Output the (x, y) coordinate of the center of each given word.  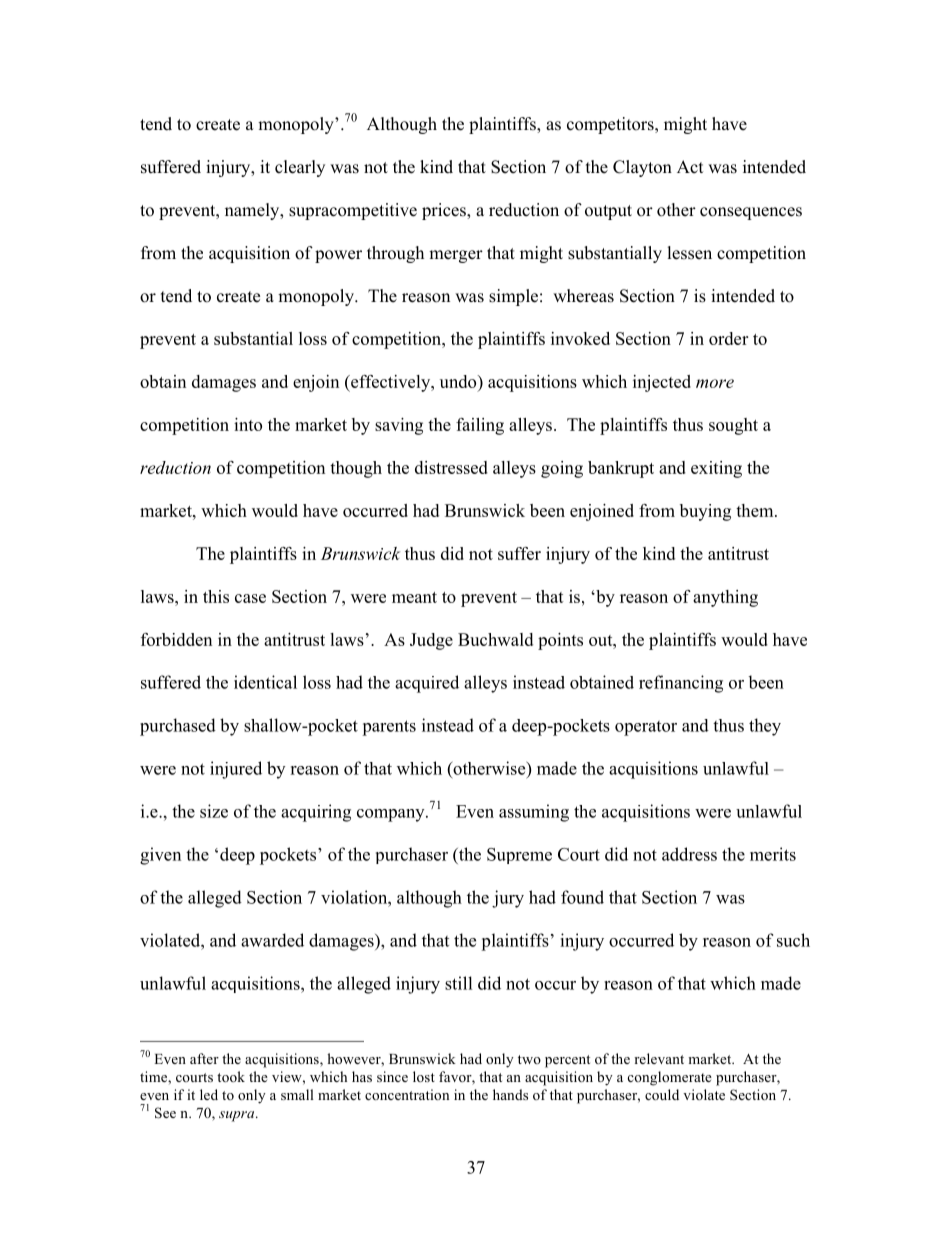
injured (236, 770)
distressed (451, 467)
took (231, 1076)
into (248, 424)
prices (445, 211)
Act (690, 166)
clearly (300, 168)
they (765, 727)
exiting (716, 469)
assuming (534, 813)
